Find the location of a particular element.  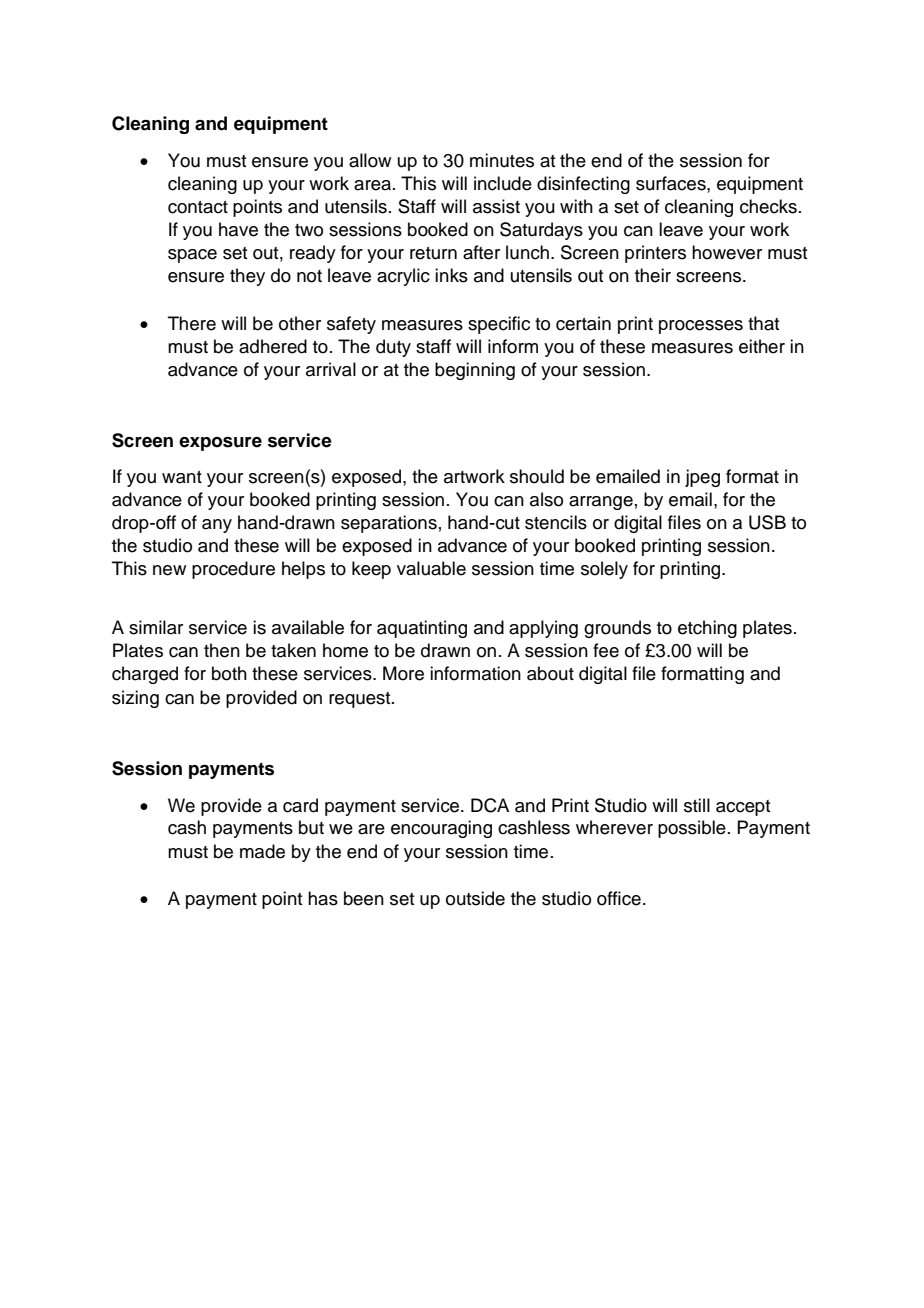

include is located at coordinates (503, 183).
